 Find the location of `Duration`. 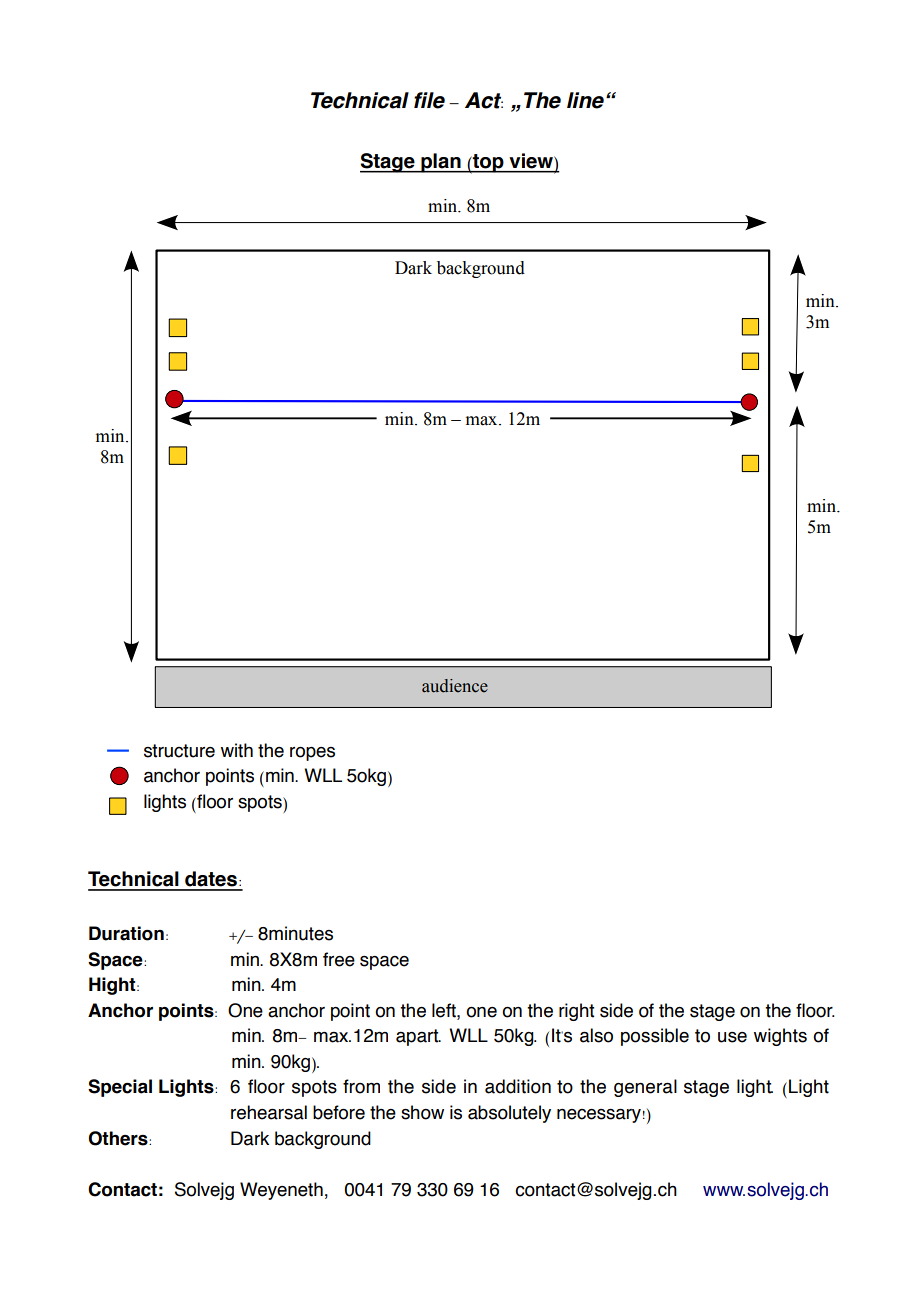

Duration is located at coordinates (126, 933).
